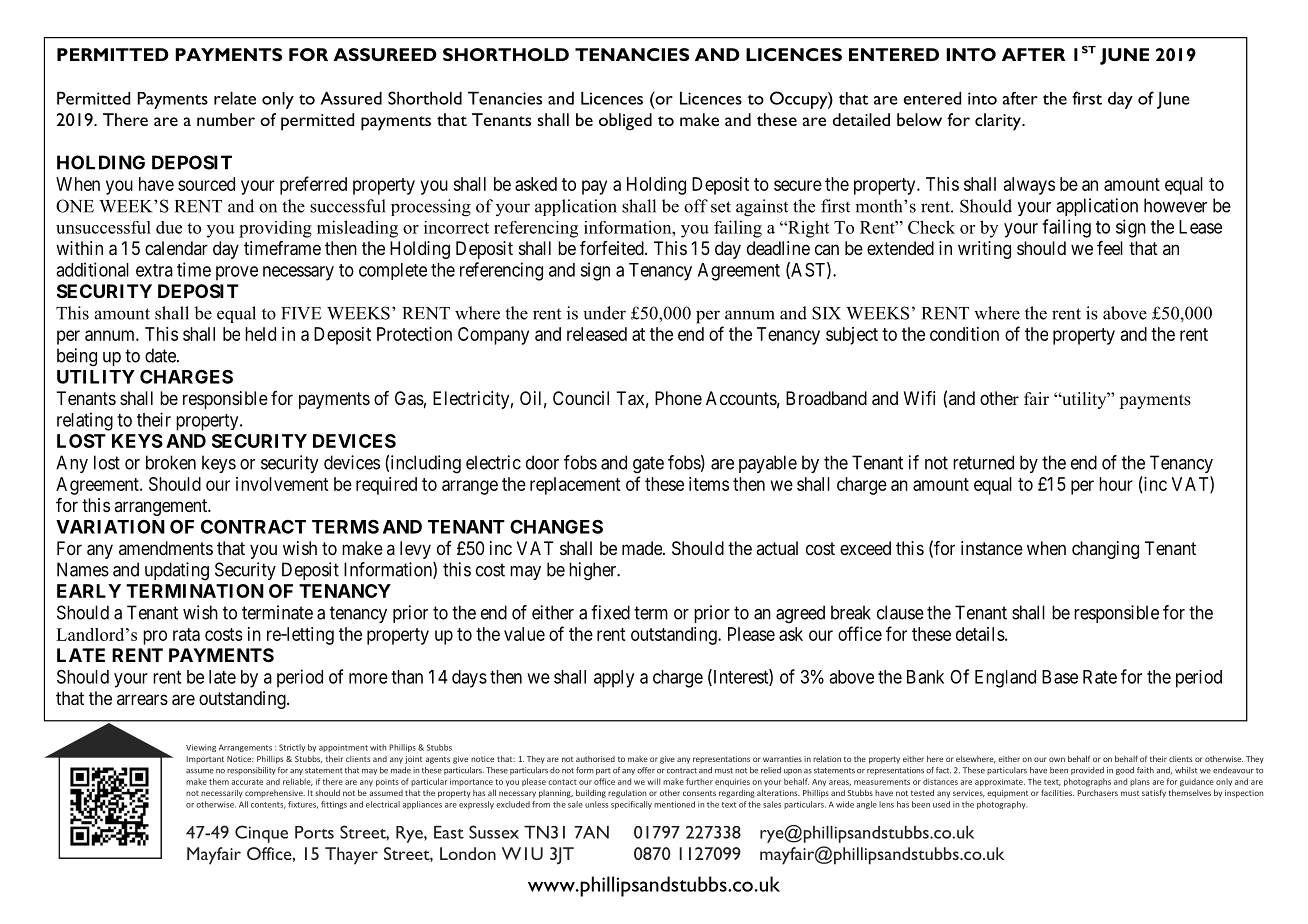 The height and width of the page is (924, 1308). Describe the element at coordinates (999, 122) in the page. I see `clarity` at that location.
